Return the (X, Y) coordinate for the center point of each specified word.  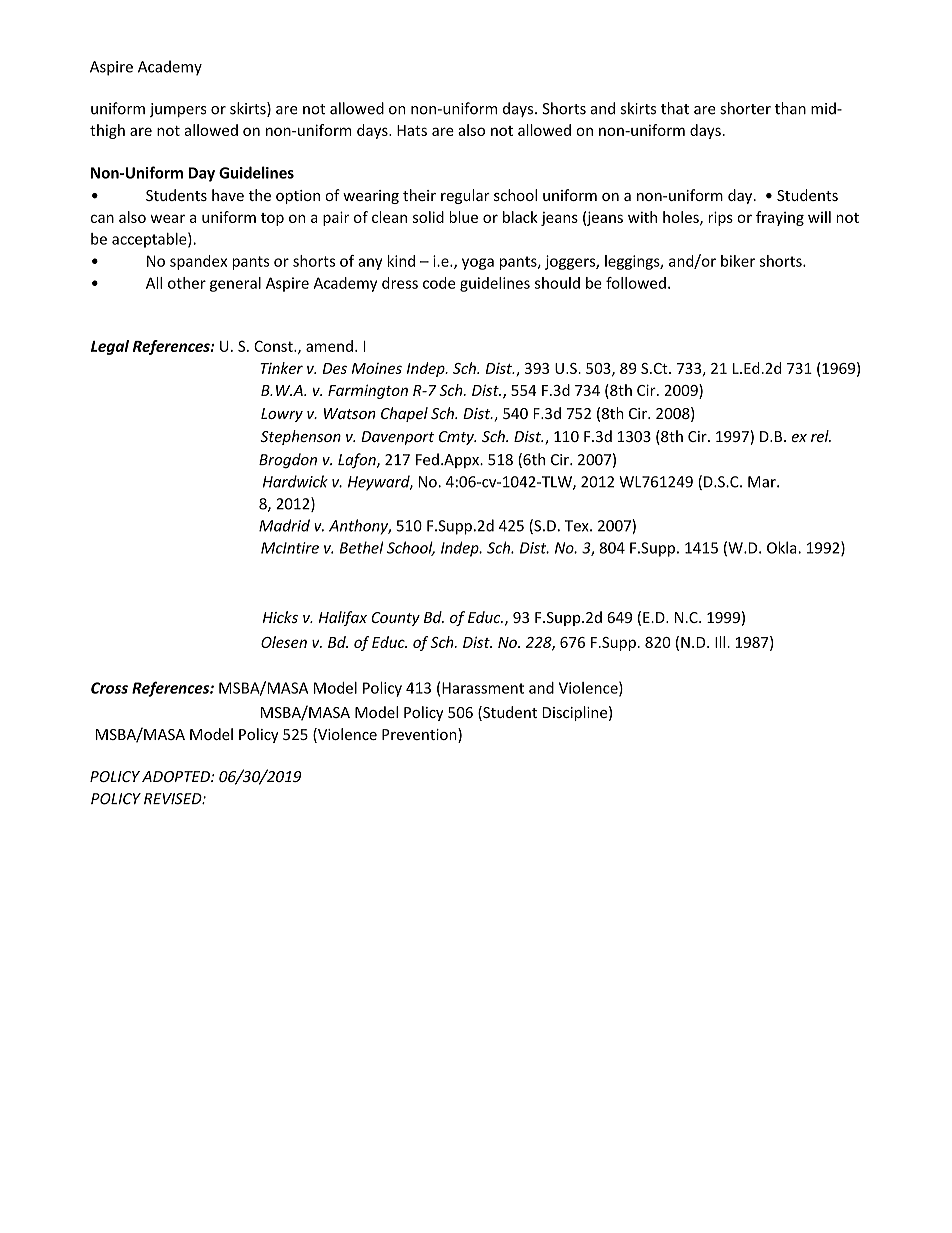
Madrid (284, 525)
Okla (783, 547)
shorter (746, 108)
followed (636, 283)
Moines (377, 368)
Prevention (420, 735)
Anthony (360, 527)
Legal (110, 347)
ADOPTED (177, 776)
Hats (412, 130)
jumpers (178, 110)
